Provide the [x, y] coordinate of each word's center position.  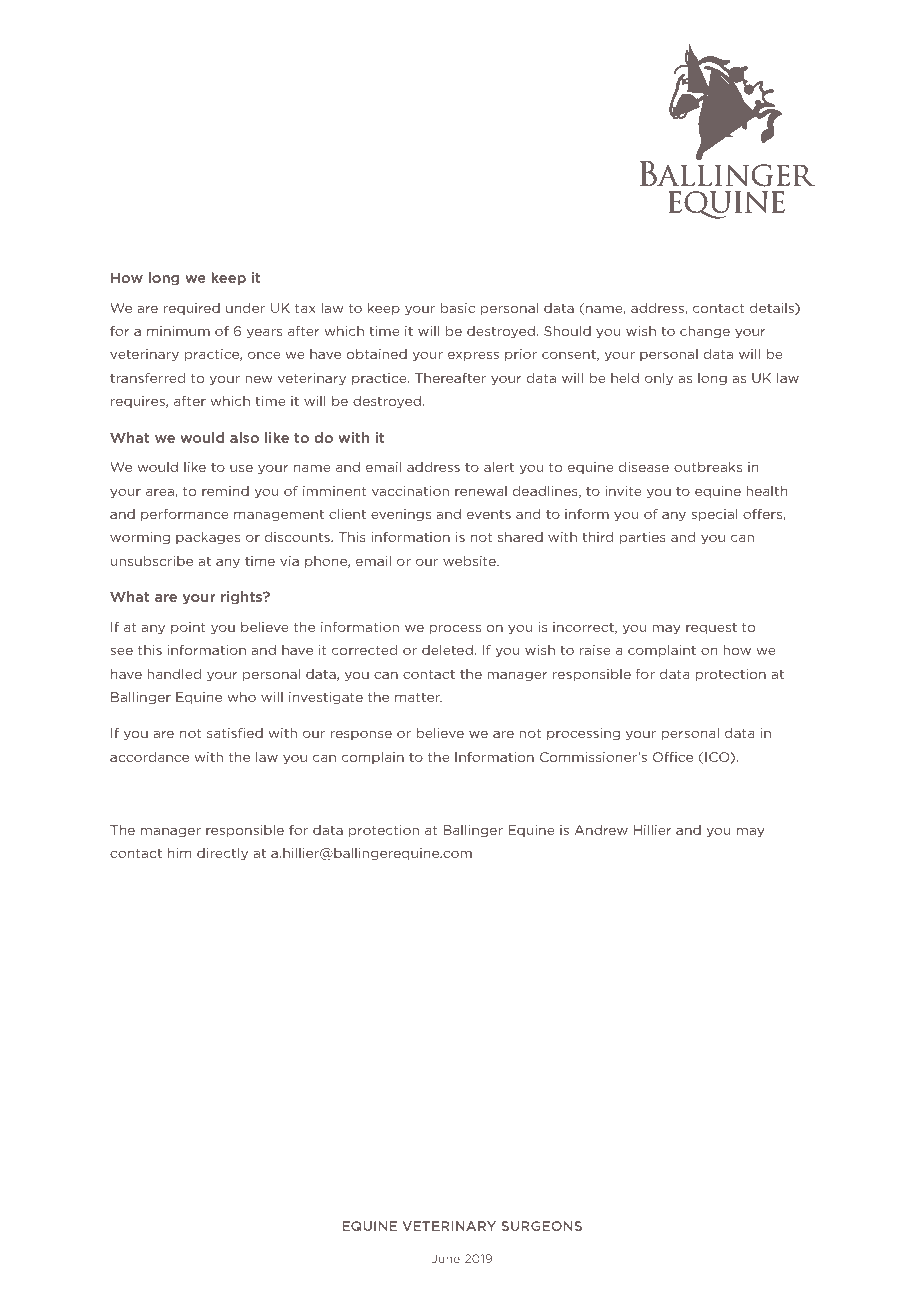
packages [208, 538]
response [361, 735]
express [473, 356]
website [470, 561]
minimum [178, 331]
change [705, 332]
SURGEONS [541, 1226]
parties [643, 538]
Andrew [601, 830]
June [446, 1258]
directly [222, 854]
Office [673, 757]
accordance [149, 757]
